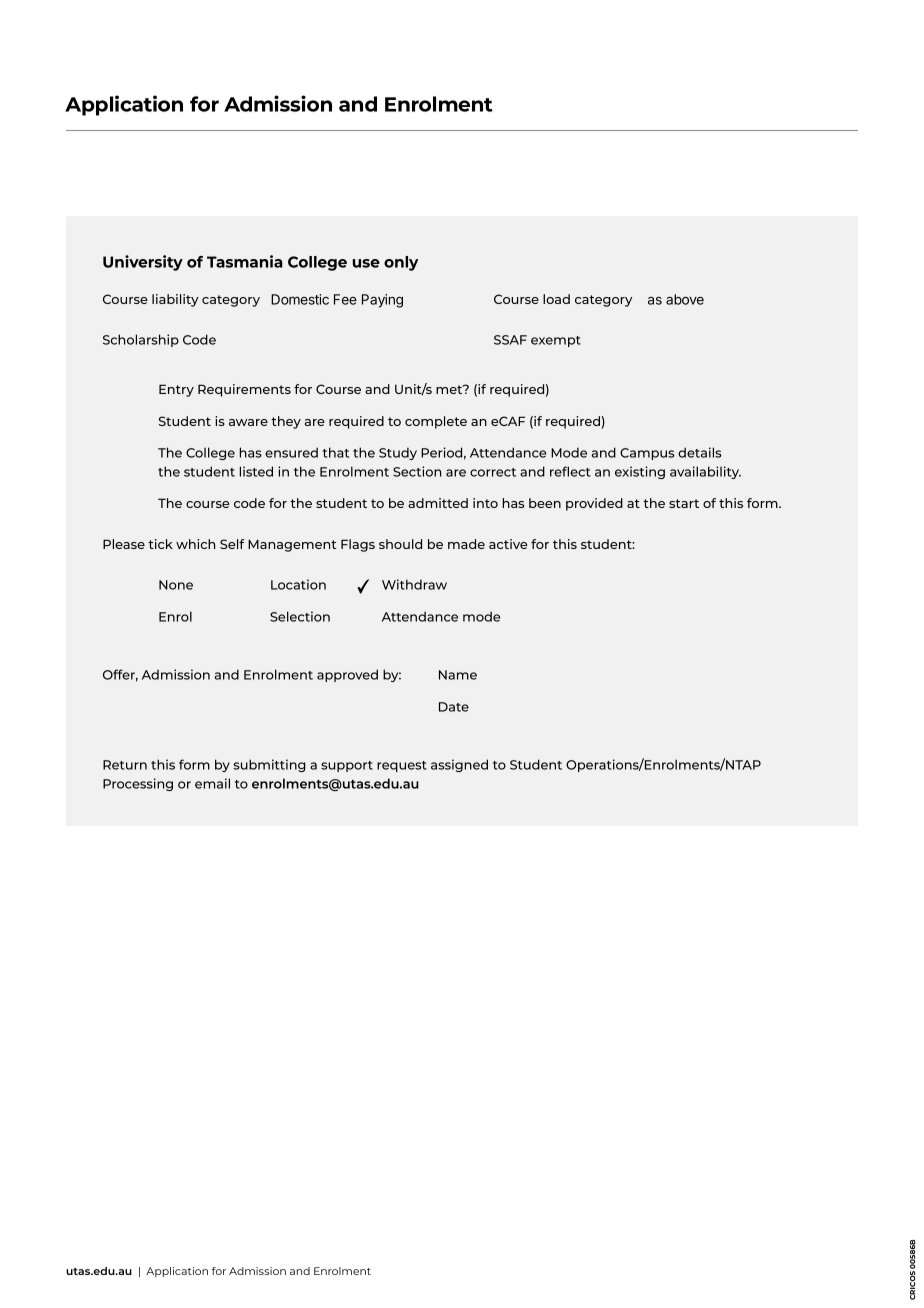 The height and width of the page is (1308, 924). I want to click on Campus, so click(647, 454).
